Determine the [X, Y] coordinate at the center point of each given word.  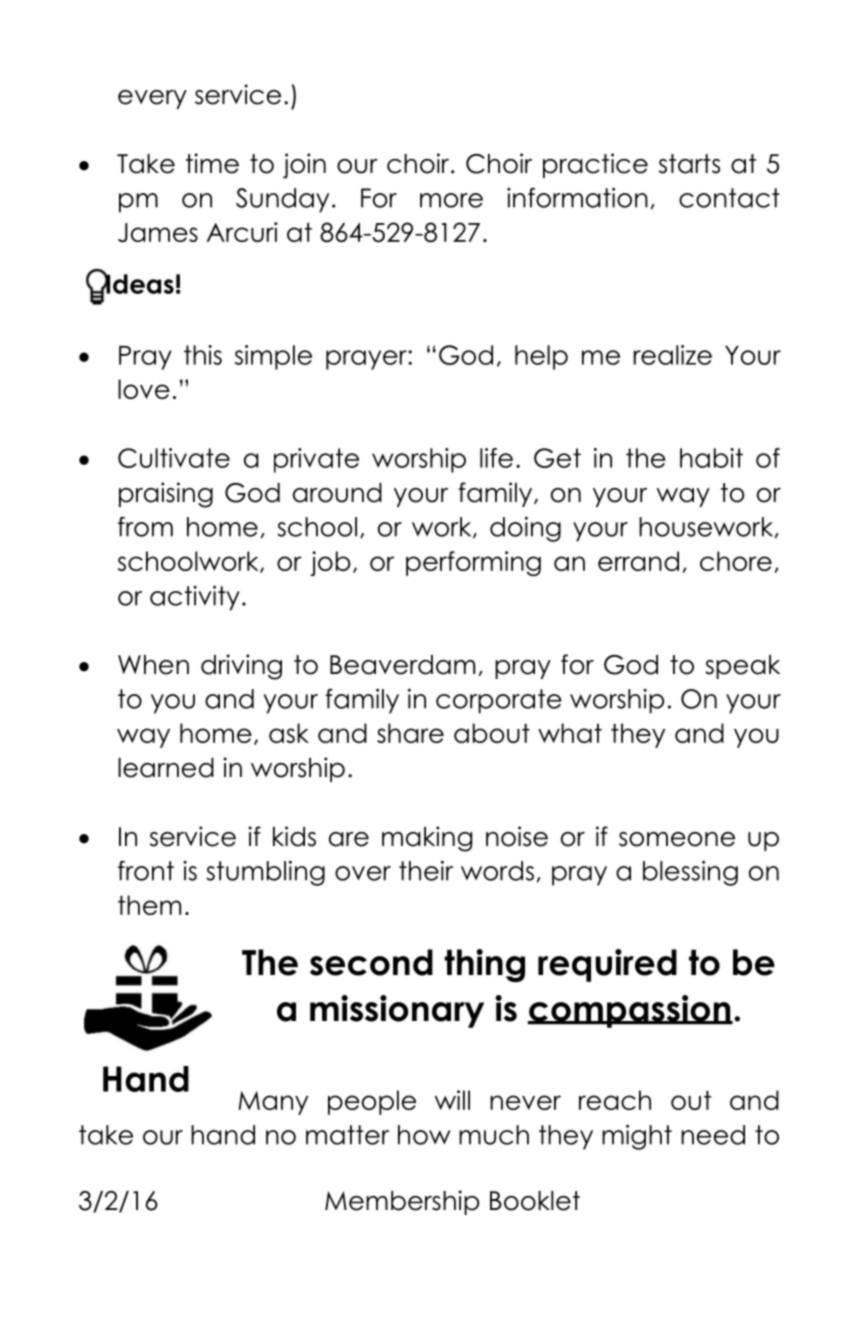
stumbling [265, 873]
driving [241, 667]
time [212, 163]
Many [273, 1103]
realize [673, 355]
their [426, 871]
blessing [690, 873]
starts [689, 164]
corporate [499, 701]
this [203, 355]
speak [742, 667]
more [451, 200]
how [424, 1135]
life [496, 458]
